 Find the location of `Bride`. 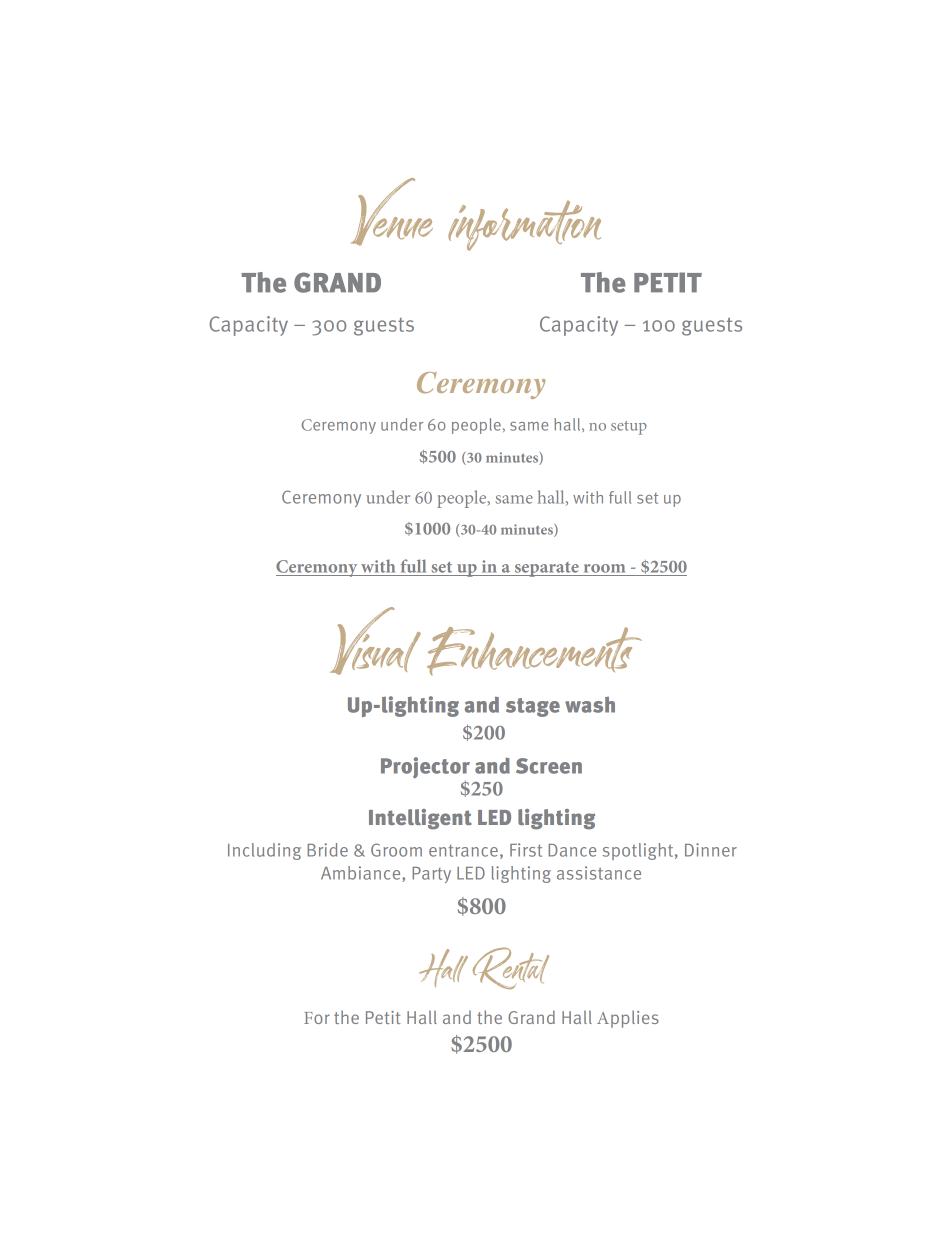

Bride is located at coordinates (327, 850).
